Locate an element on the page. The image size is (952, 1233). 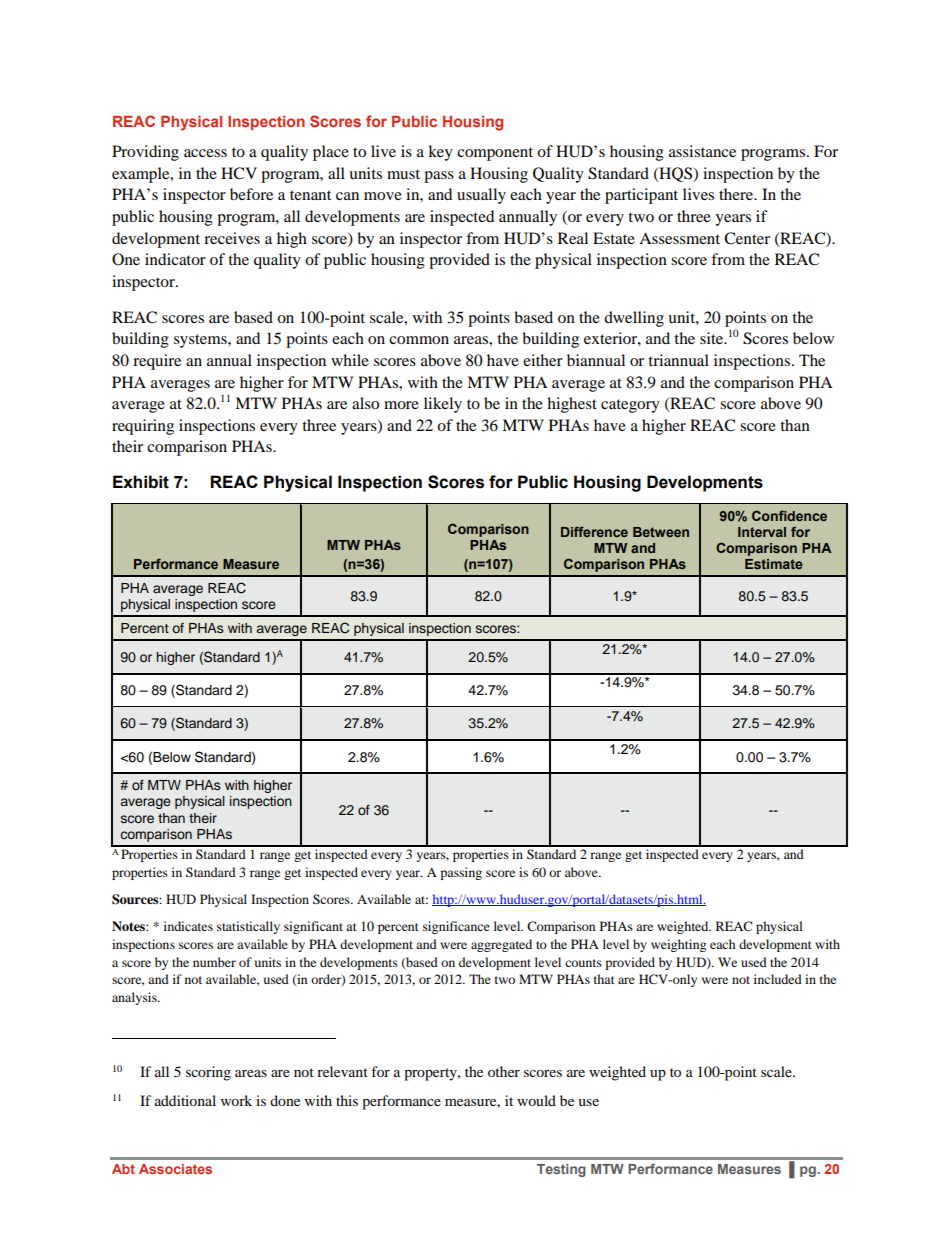
Testing is located at coordinates (561, 1170).
